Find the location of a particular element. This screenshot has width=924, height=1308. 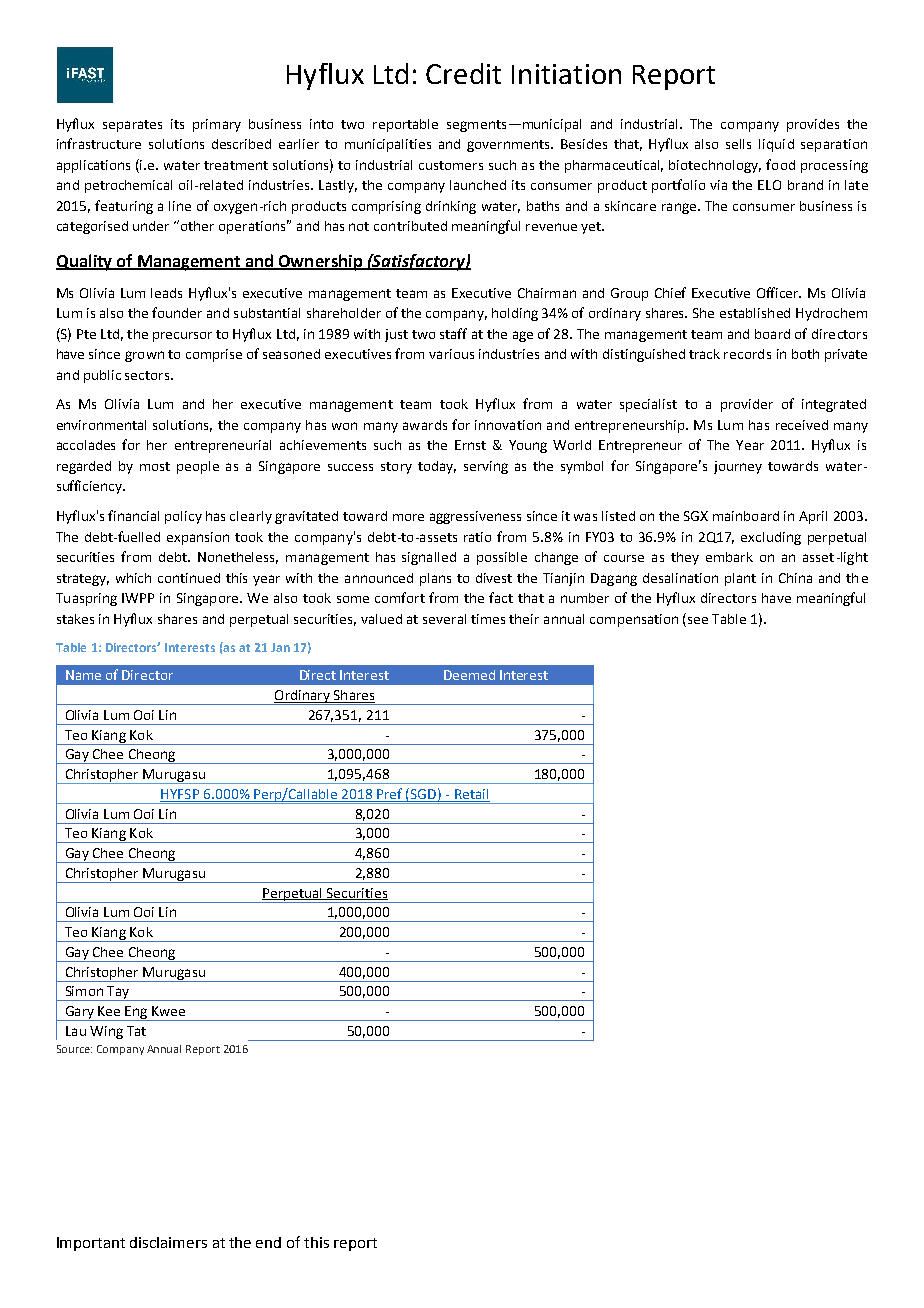

sells is located at coordinates (738, 144).
